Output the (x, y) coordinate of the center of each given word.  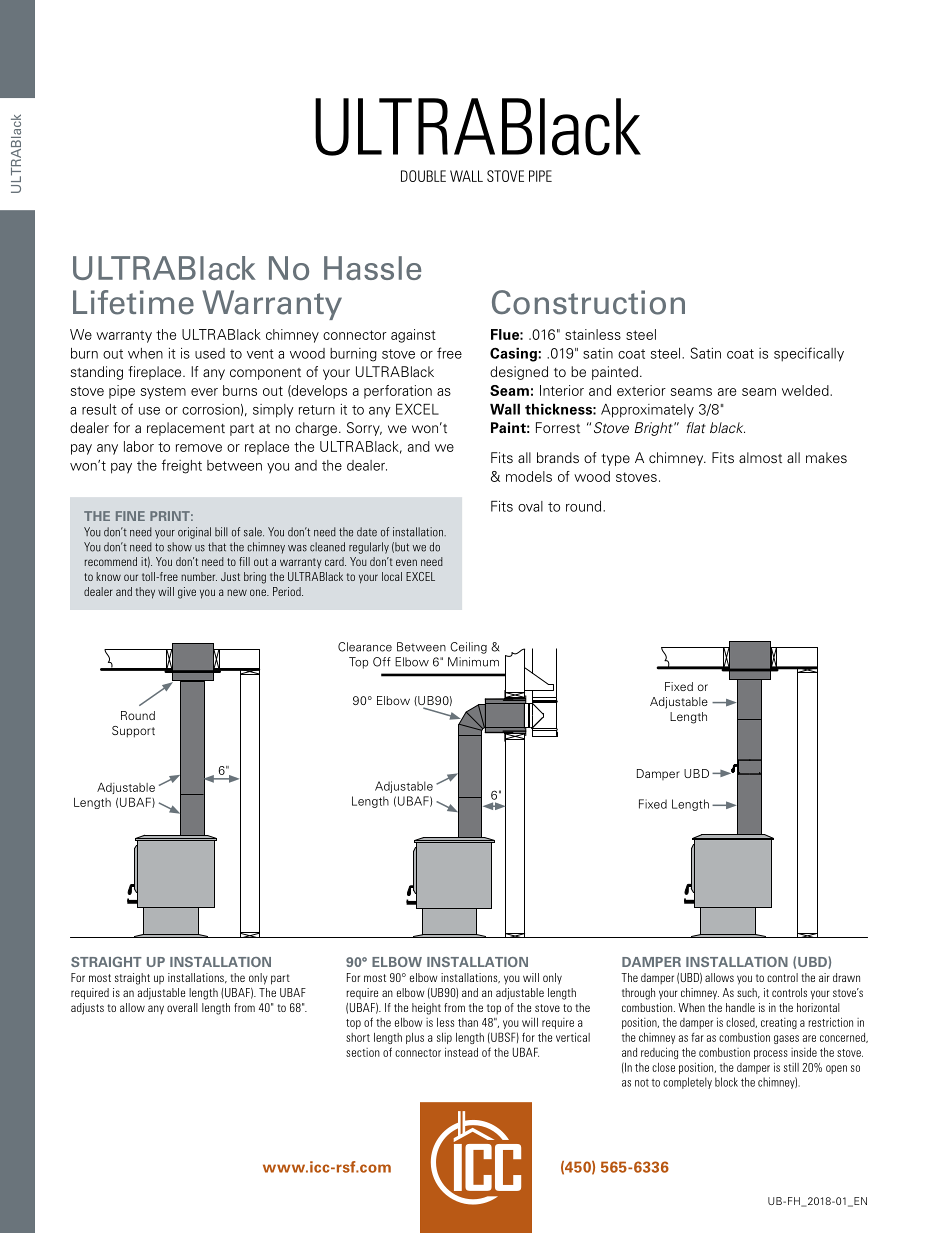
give (187, 593)
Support (133, 732)
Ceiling (468, 648)
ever (204, 392)
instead (461, 1052)
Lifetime (133, 302)
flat (696, 427)
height (426, 1009)
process (771, 1054)
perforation (398, 392)
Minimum (473, 662)
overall (182, 1007)
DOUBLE (423, 176)
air (824, 977)
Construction (588, 302)
